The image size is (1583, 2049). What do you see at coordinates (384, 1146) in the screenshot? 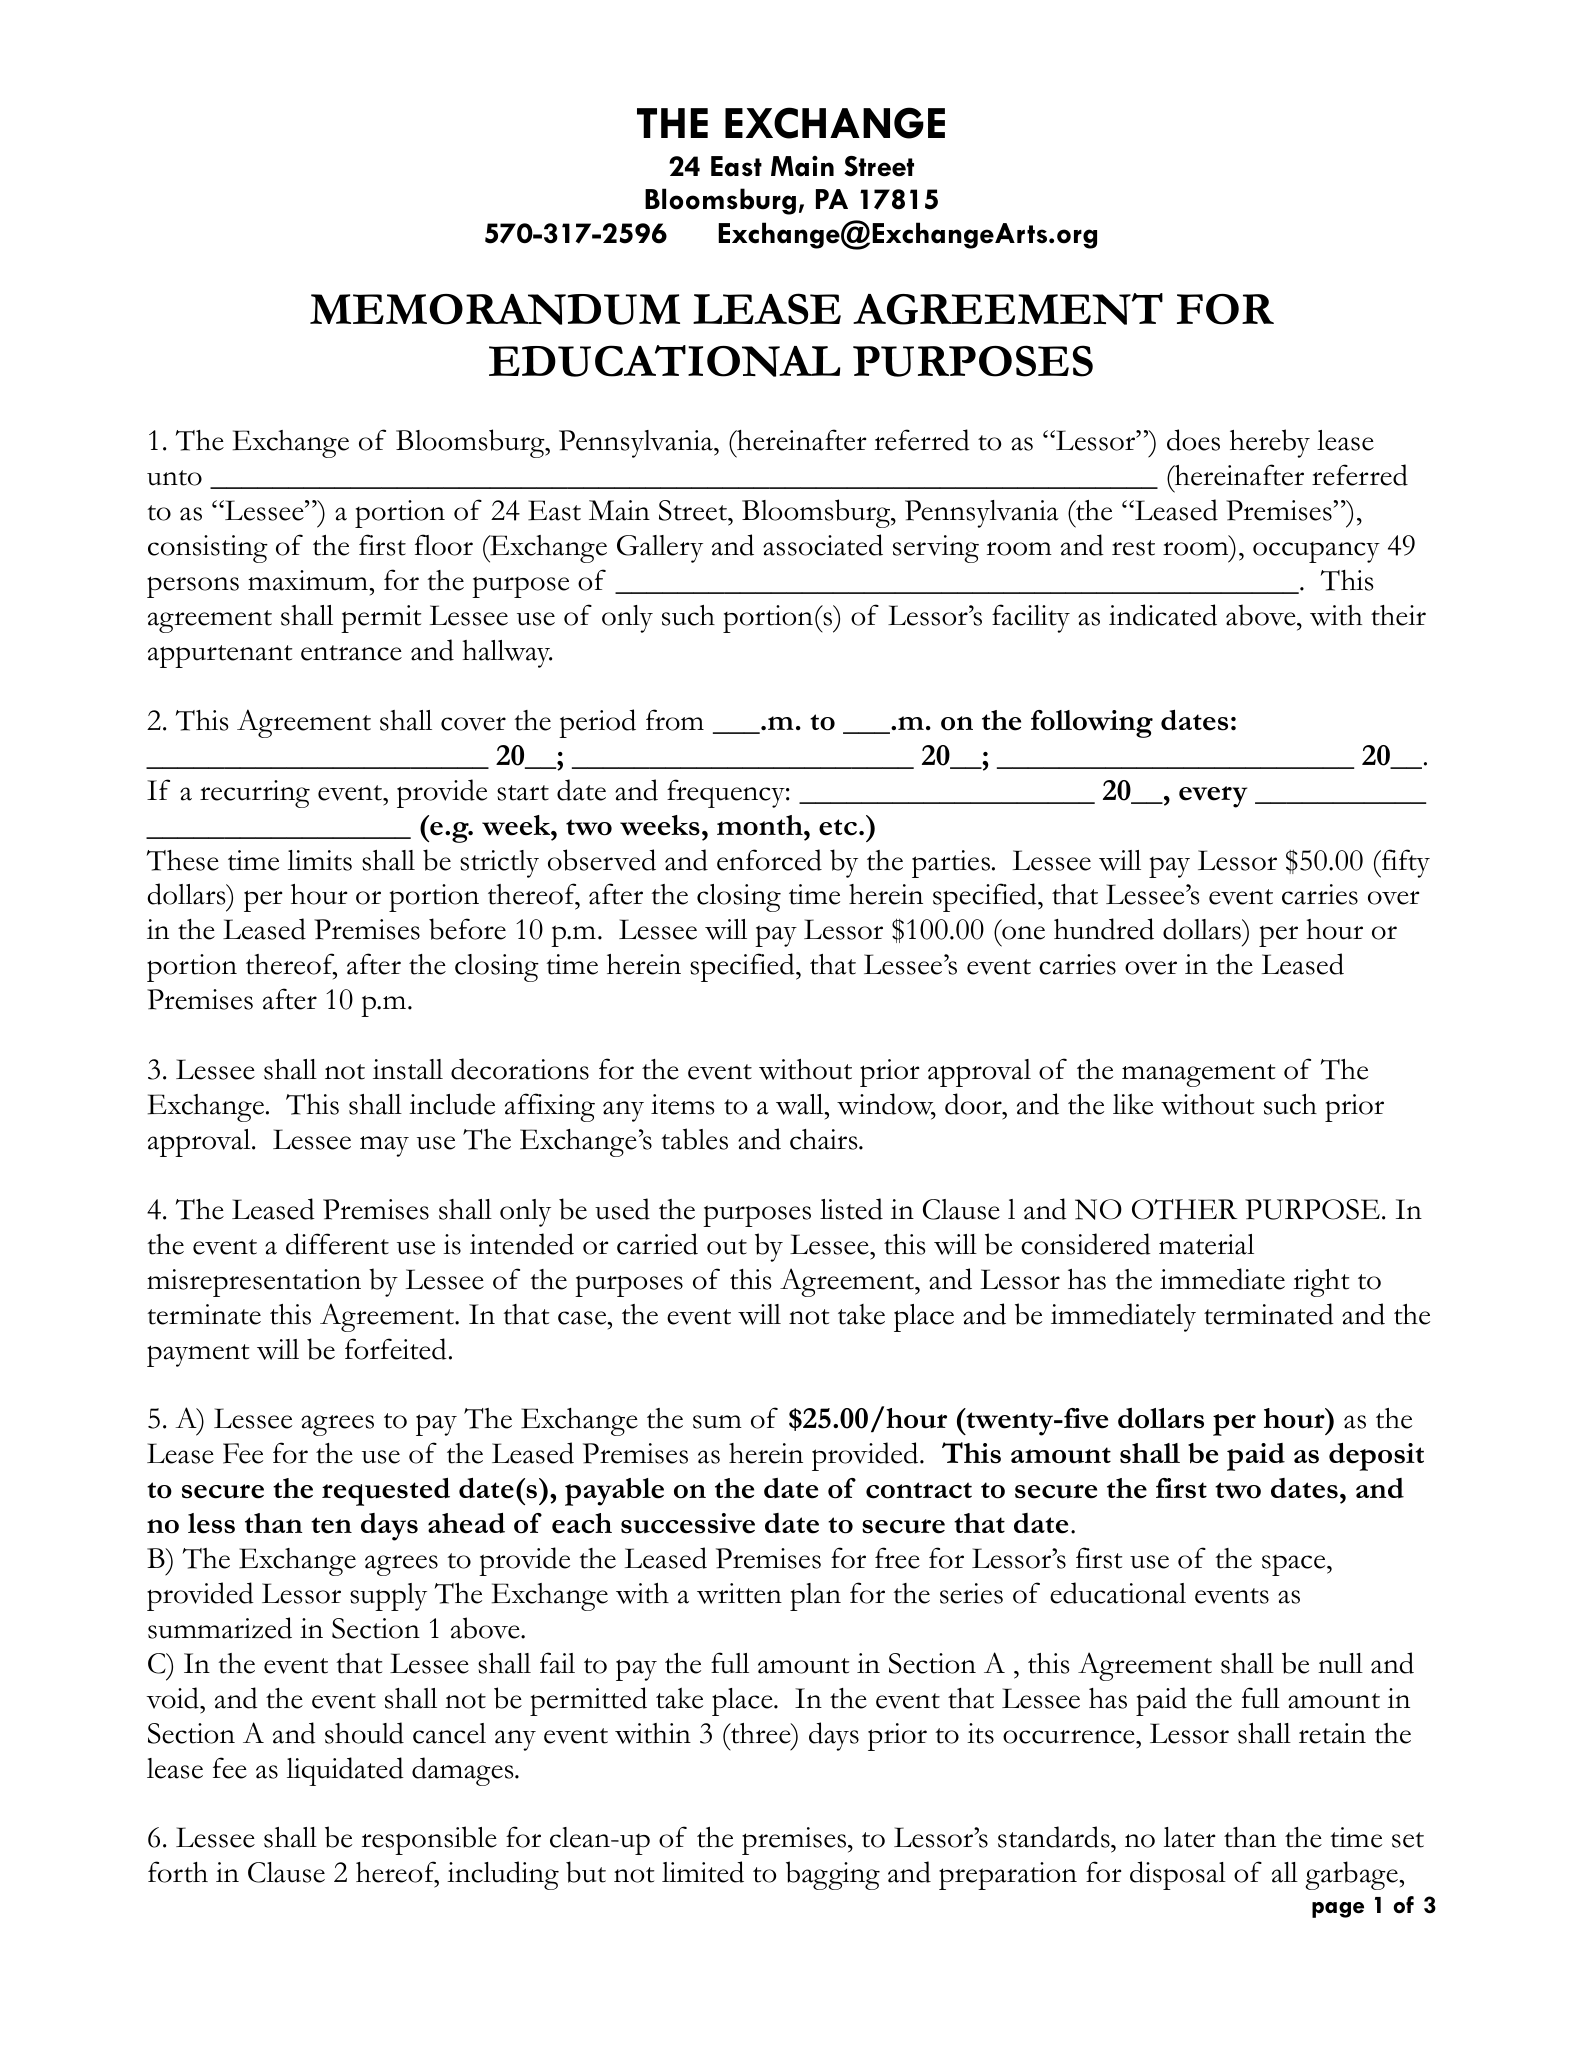
I see `may` at bounding box center [384, 1146].
